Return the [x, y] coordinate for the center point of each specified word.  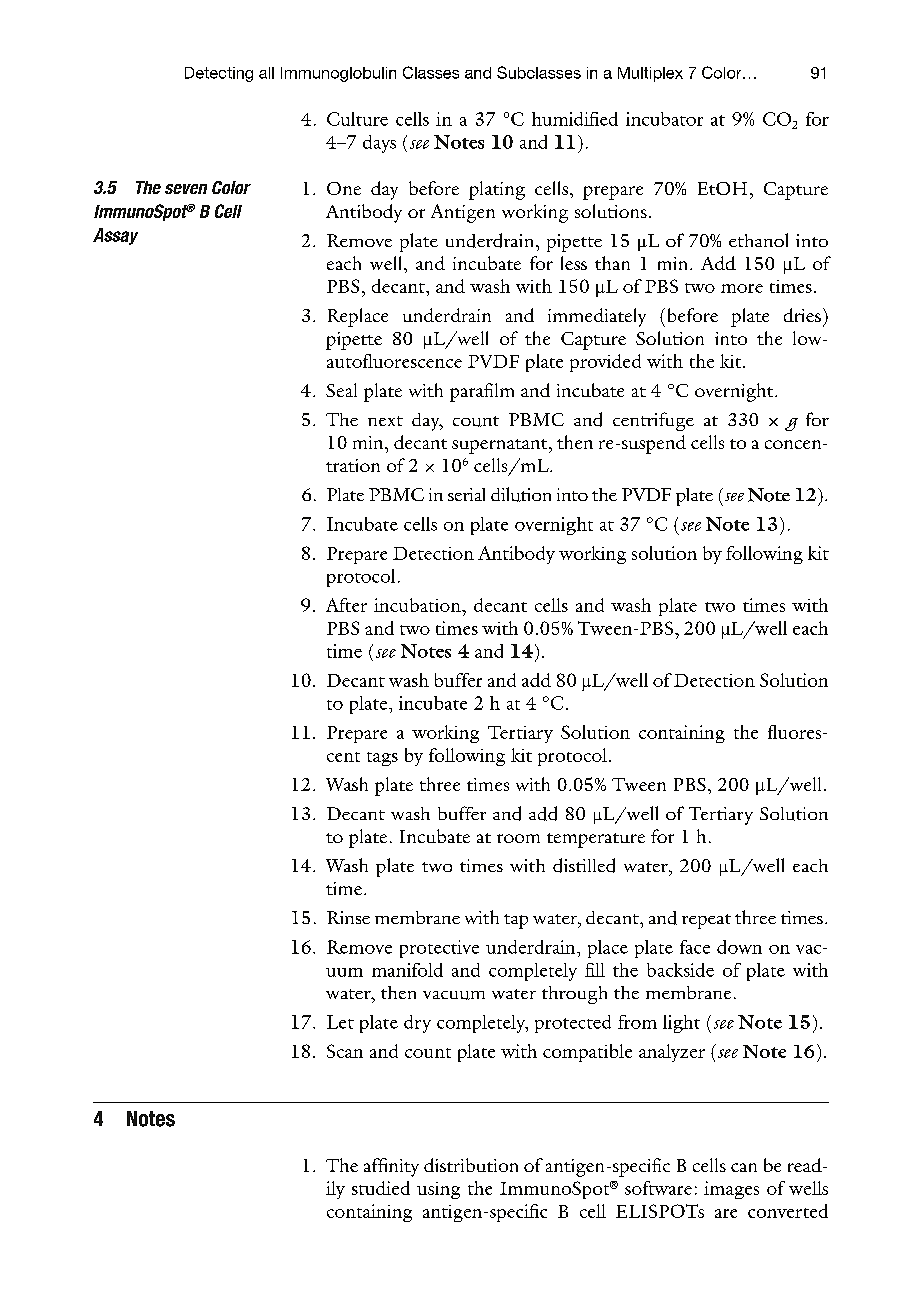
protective [439, 949]
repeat [706, 921]
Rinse [348, 917]
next [385, 421]
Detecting [219, 74]
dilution [521, 494]
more [742, 288]
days [379, 144]
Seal [341, 390]
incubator [664, 119]
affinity [391, 1167]
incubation [418, 605]
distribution [471, 1165]
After [346, 605]
